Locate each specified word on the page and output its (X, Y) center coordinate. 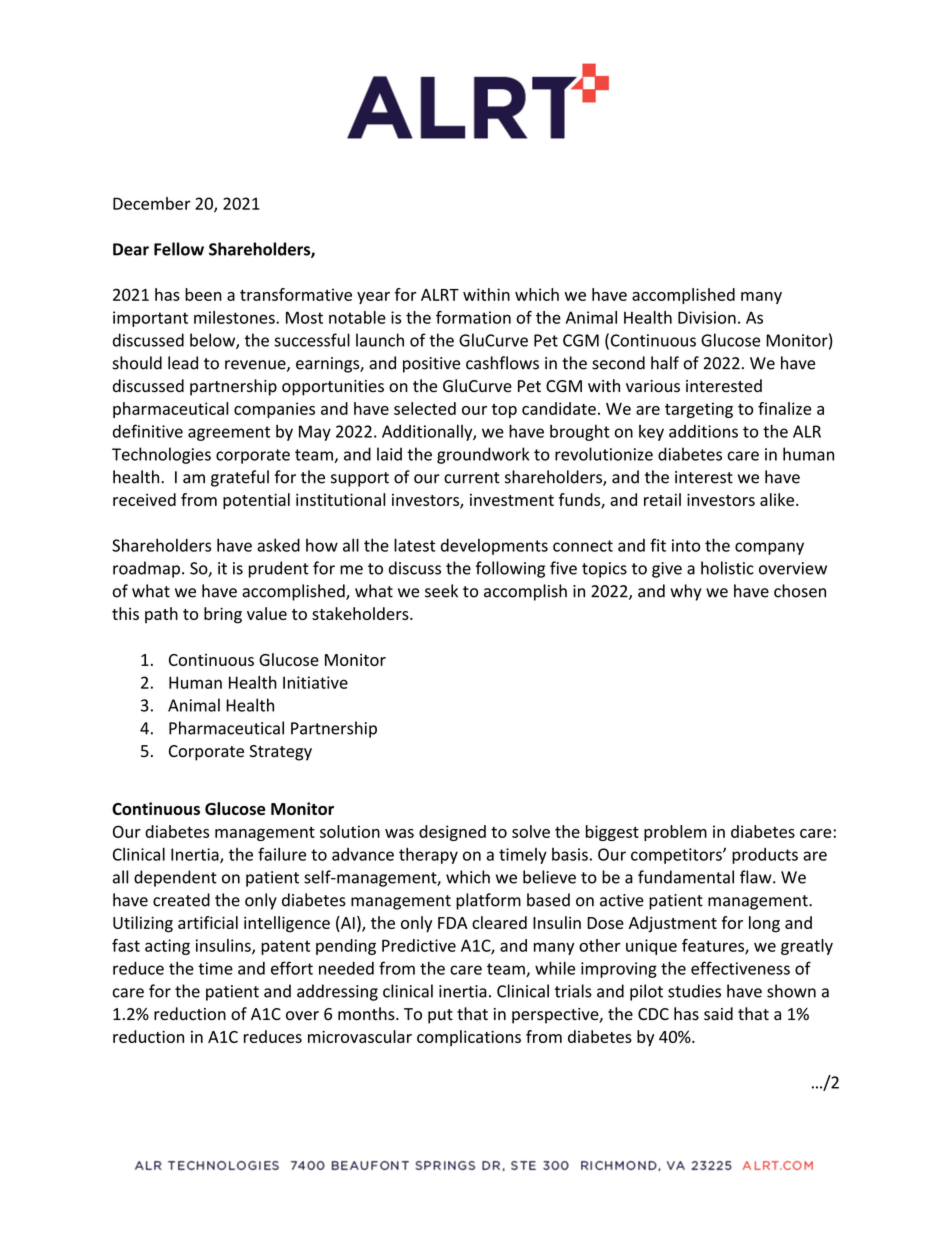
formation (473, 317)
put (440, 1016)
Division (707, 317)
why (686, 592)
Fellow (179, 249)
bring (223, 615)
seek (441, 591)
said (718, 1014)
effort (292, 968)
